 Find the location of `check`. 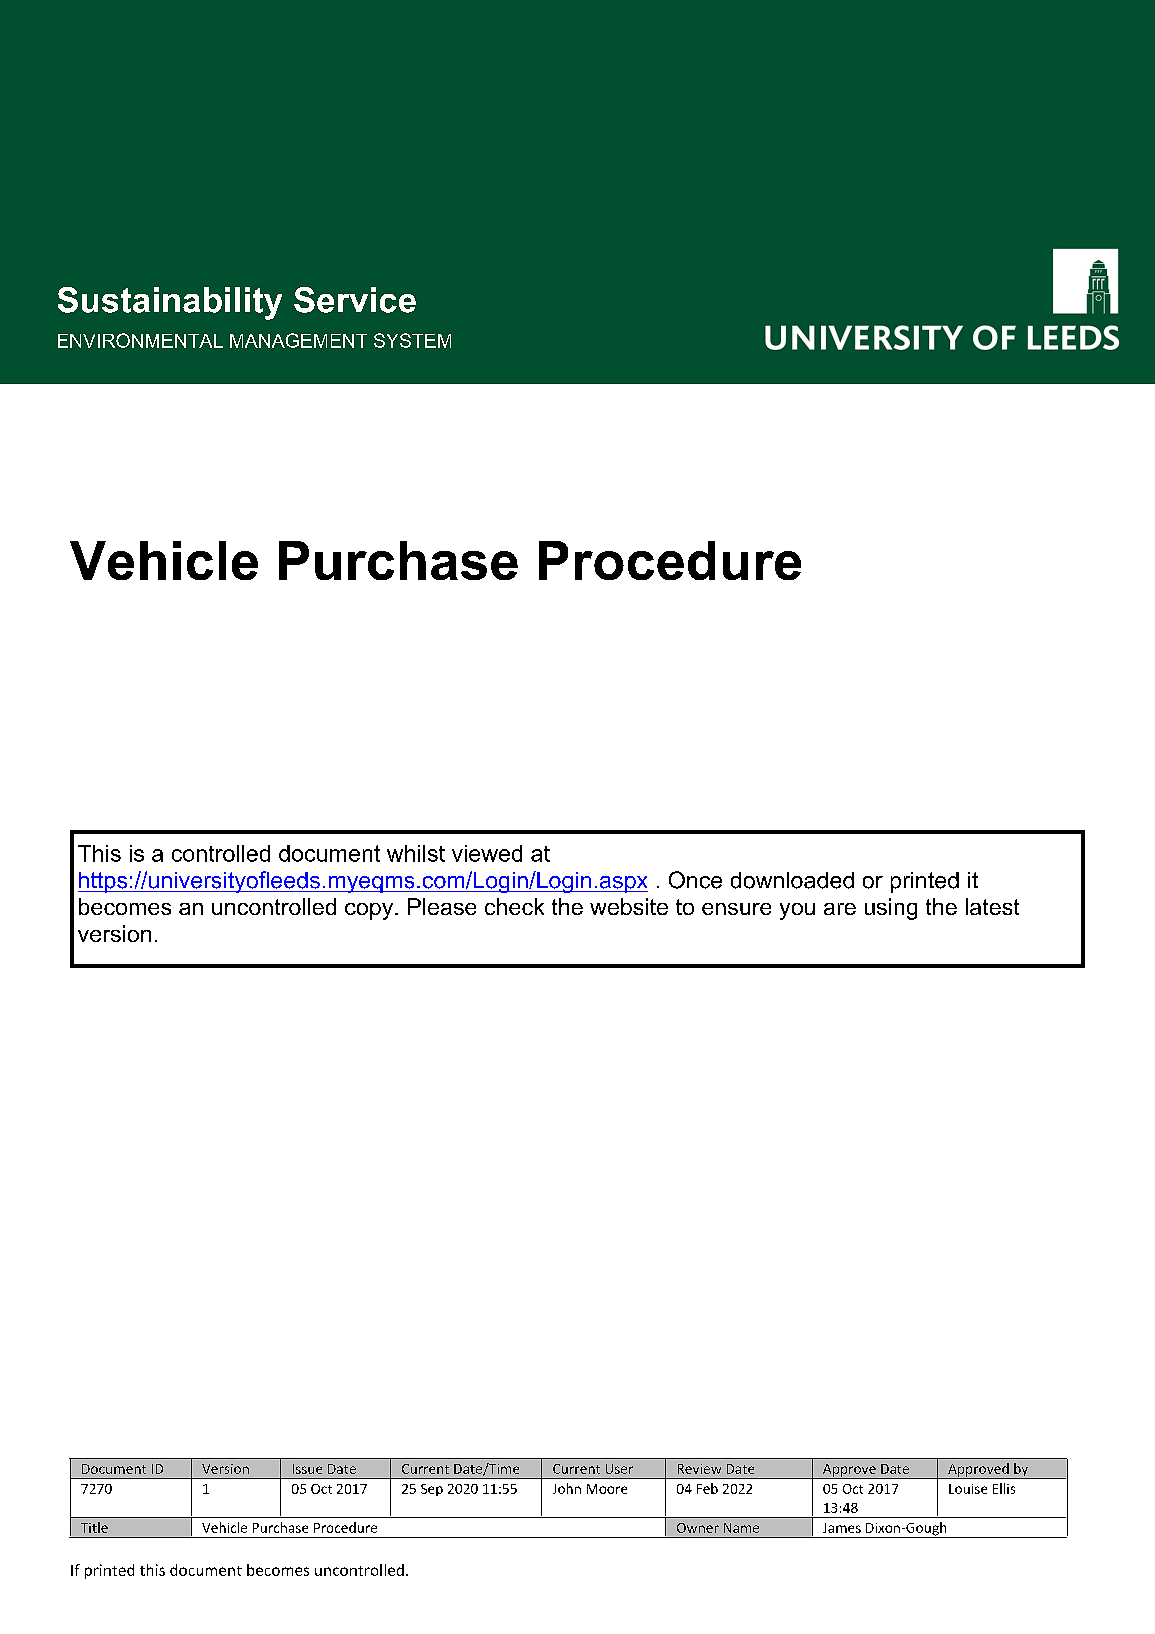

check is located at coordinates (514, 906).
